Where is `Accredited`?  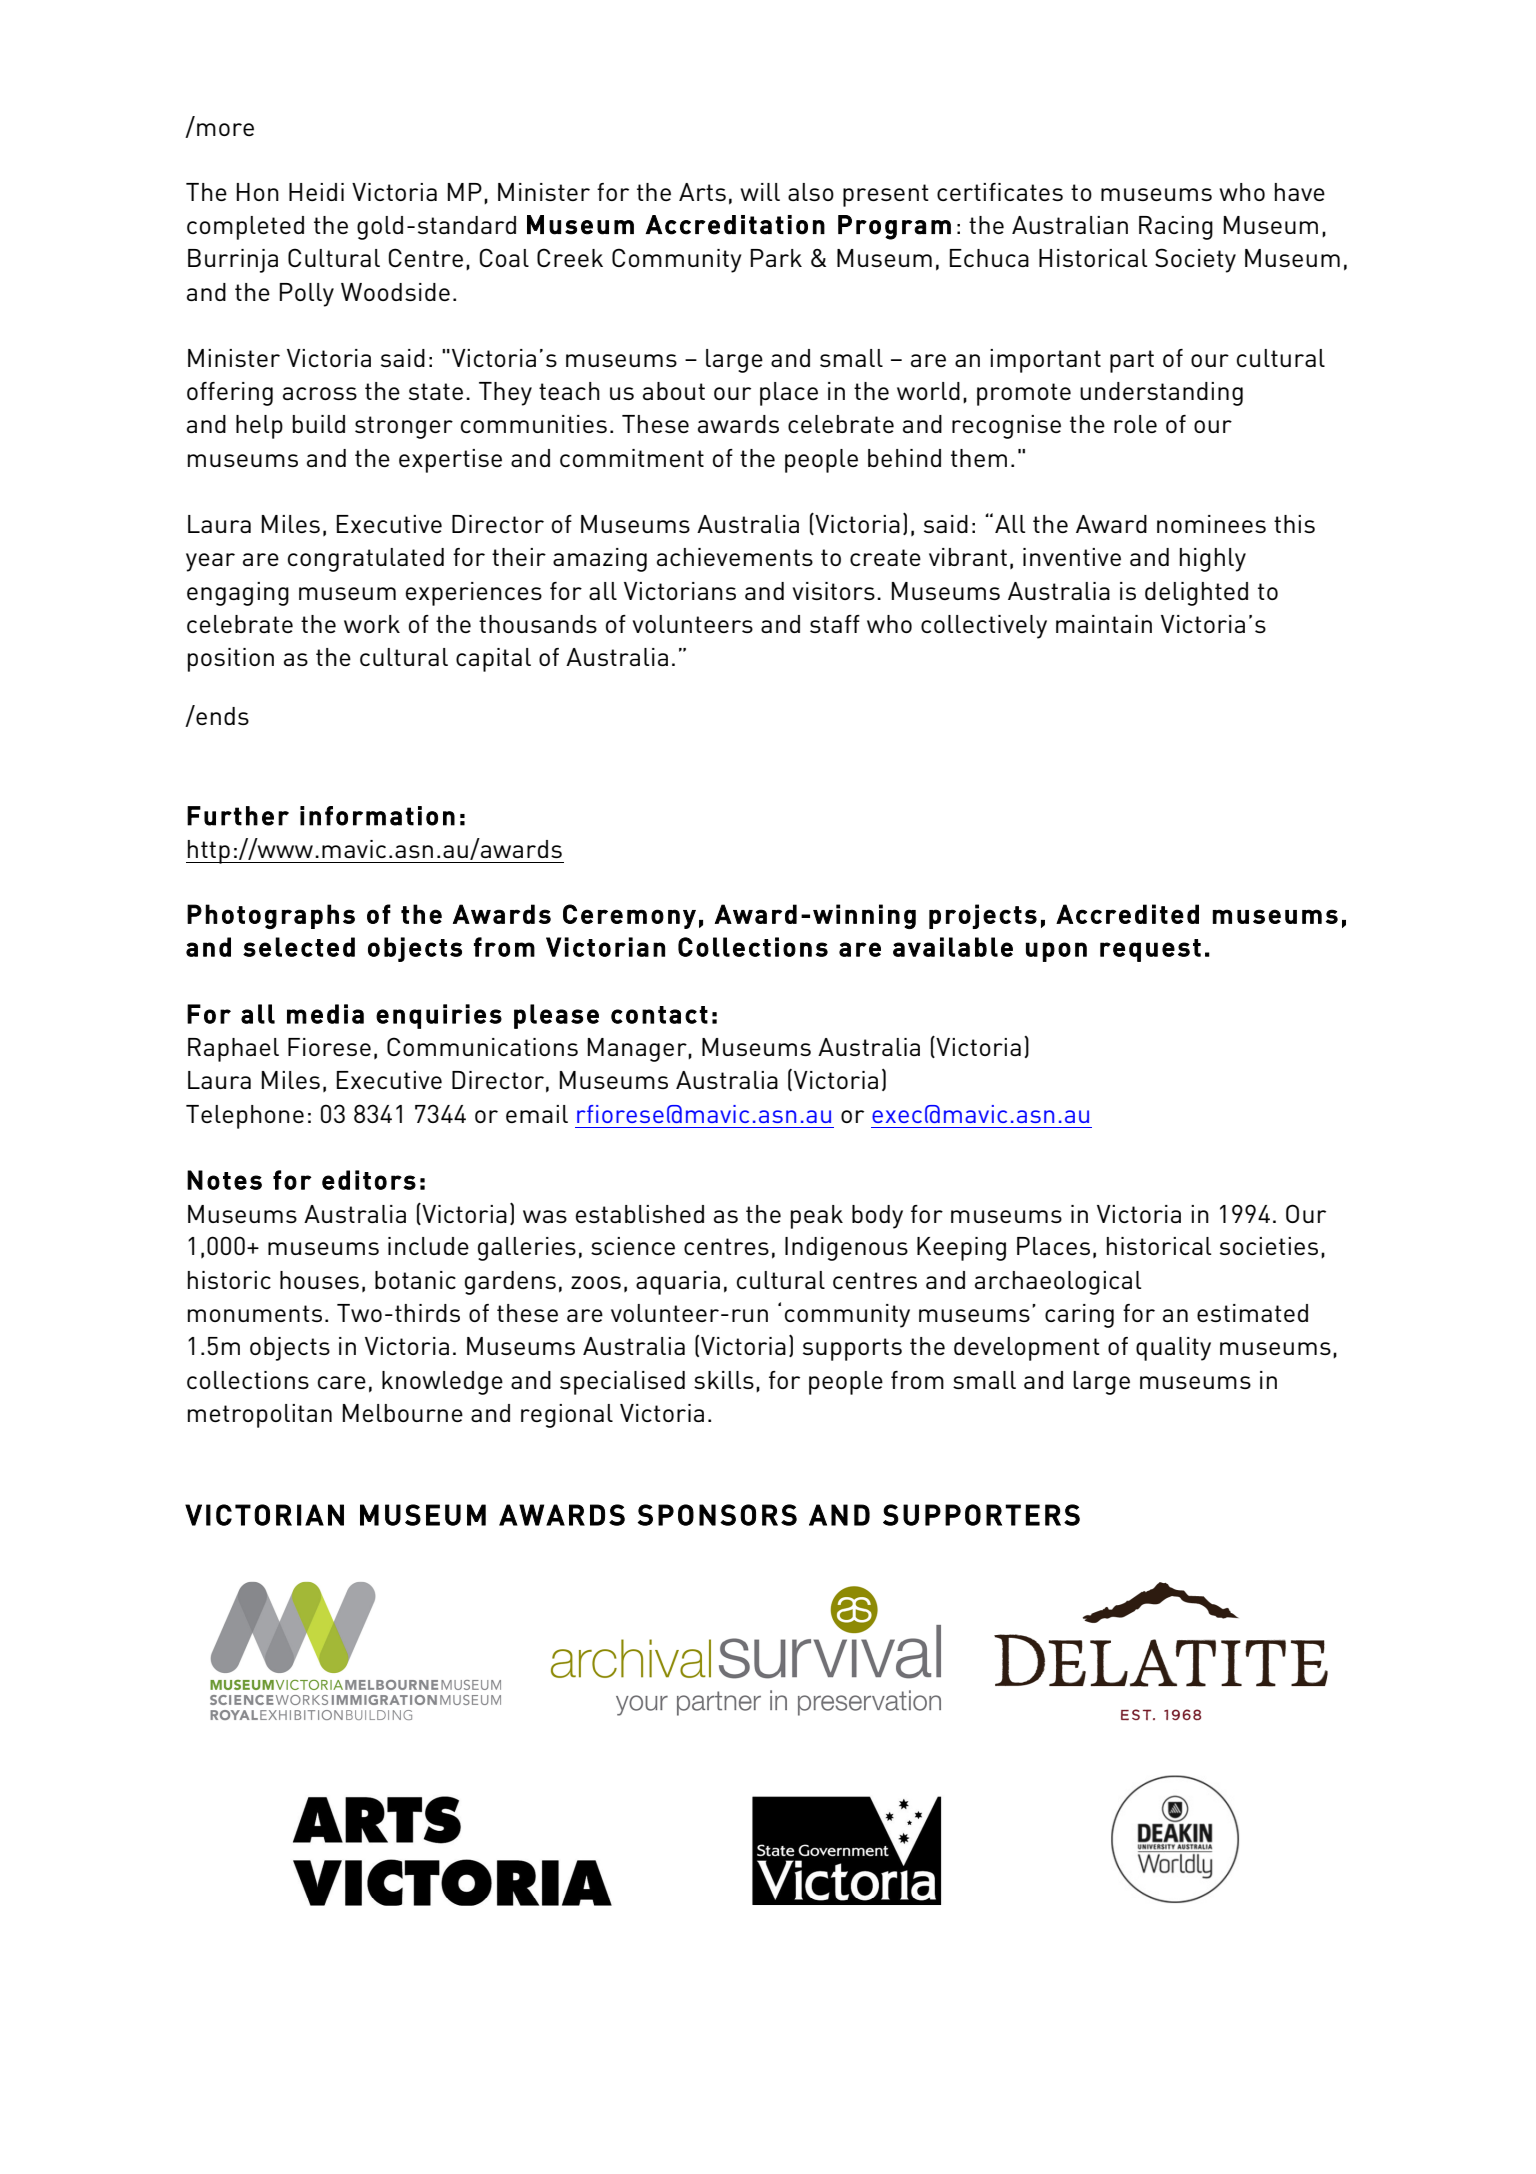
Accredited is located at coordinates (1127, 914).
